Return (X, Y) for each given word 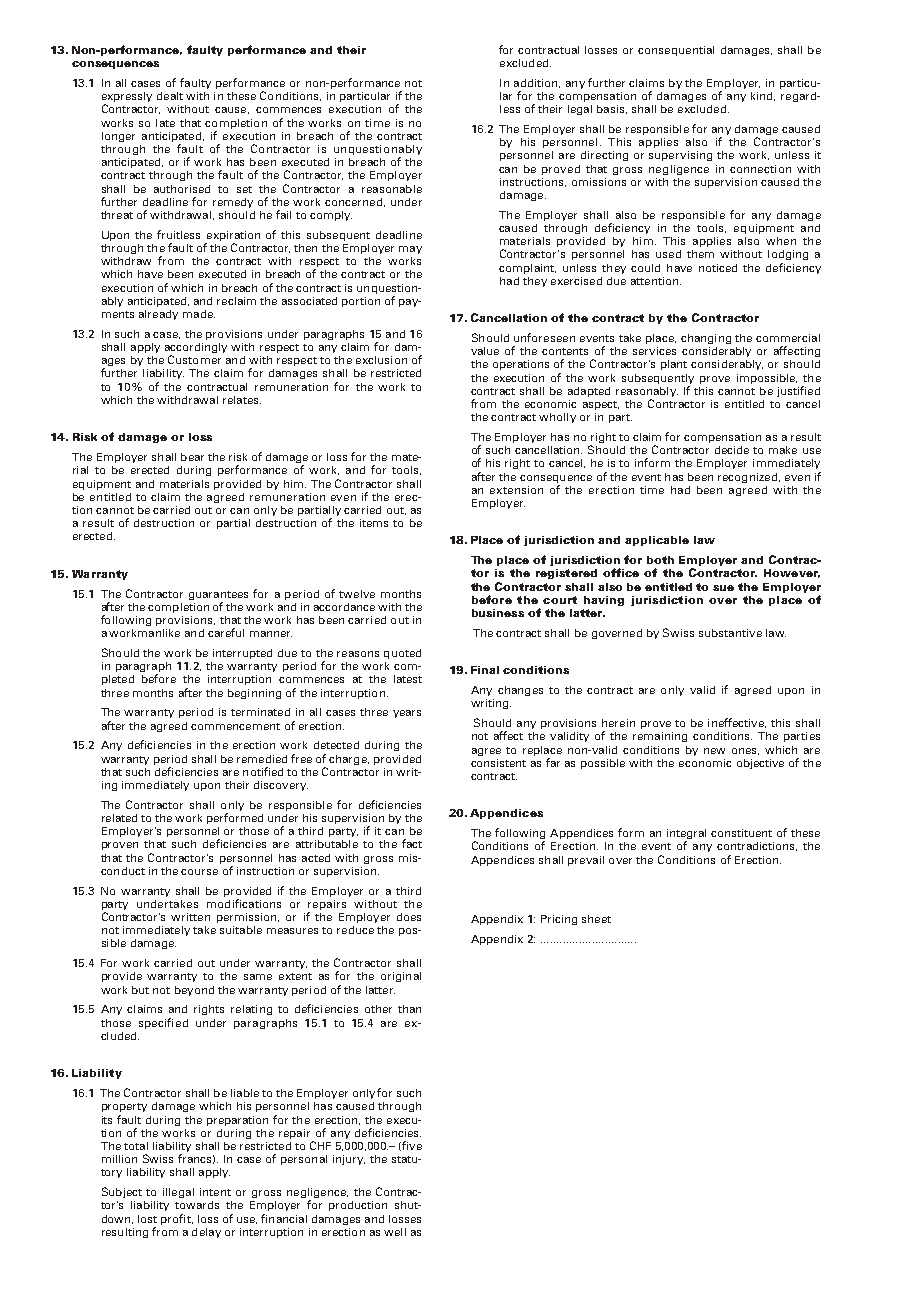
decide (732, 450)
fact (412, 843)
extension (516, 490)
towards (197, 1205)
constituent (741, 833)
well (395, 1232)
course (199, 872)
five (411, 1146)
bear (192, 457)
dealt (170, 96)
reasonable (392, 189)
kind (763, 96)
